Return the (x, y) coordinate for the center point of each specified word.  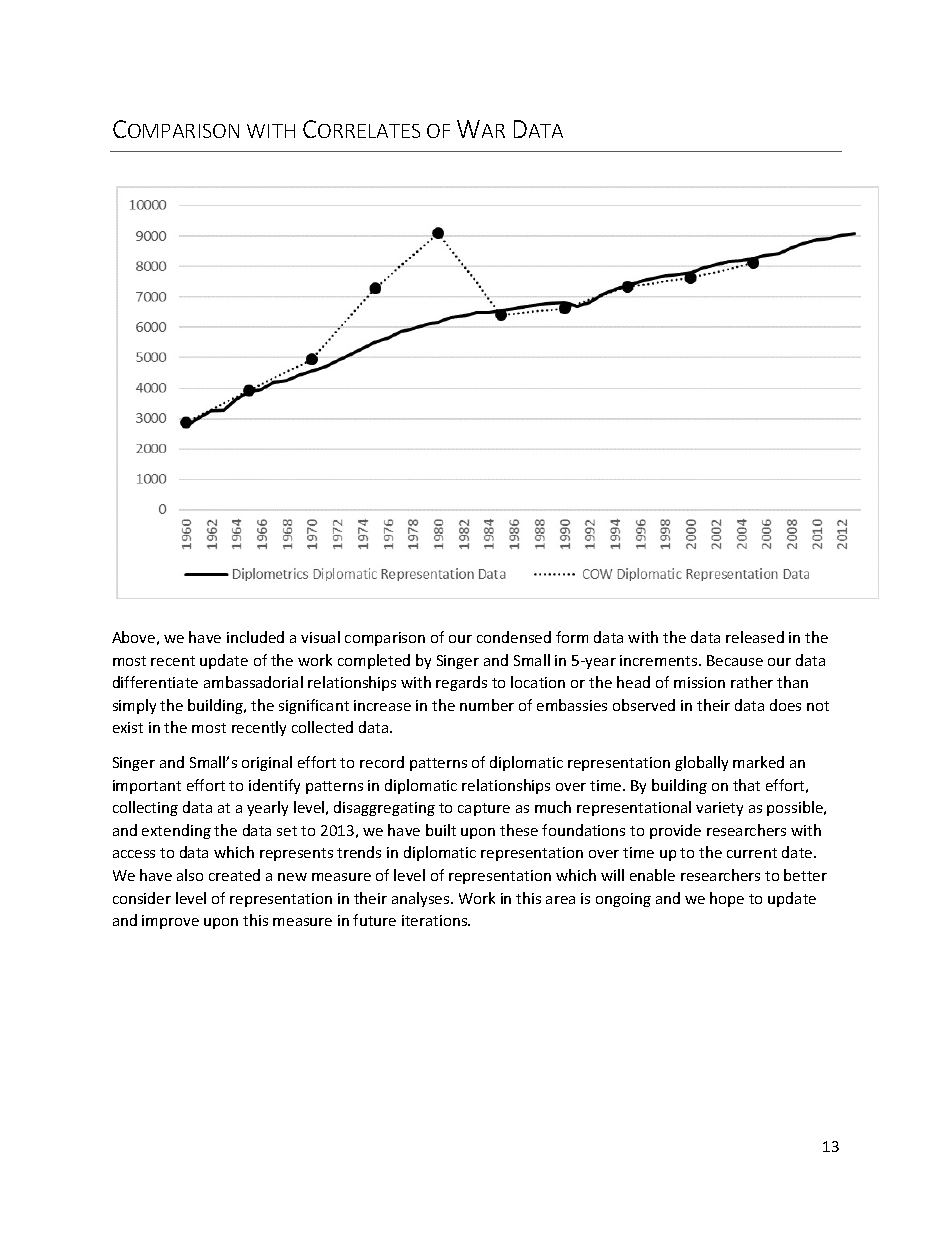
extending (176, 831)
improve (170, 922)
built (441, 830)
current (752, 853)
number (487, 705)
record (382, 762)
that (746, 785)
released (755, 637)
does (785, 705)
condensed (514, 637)
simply (134, 706)
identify (274, 786)
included (255, 637)
